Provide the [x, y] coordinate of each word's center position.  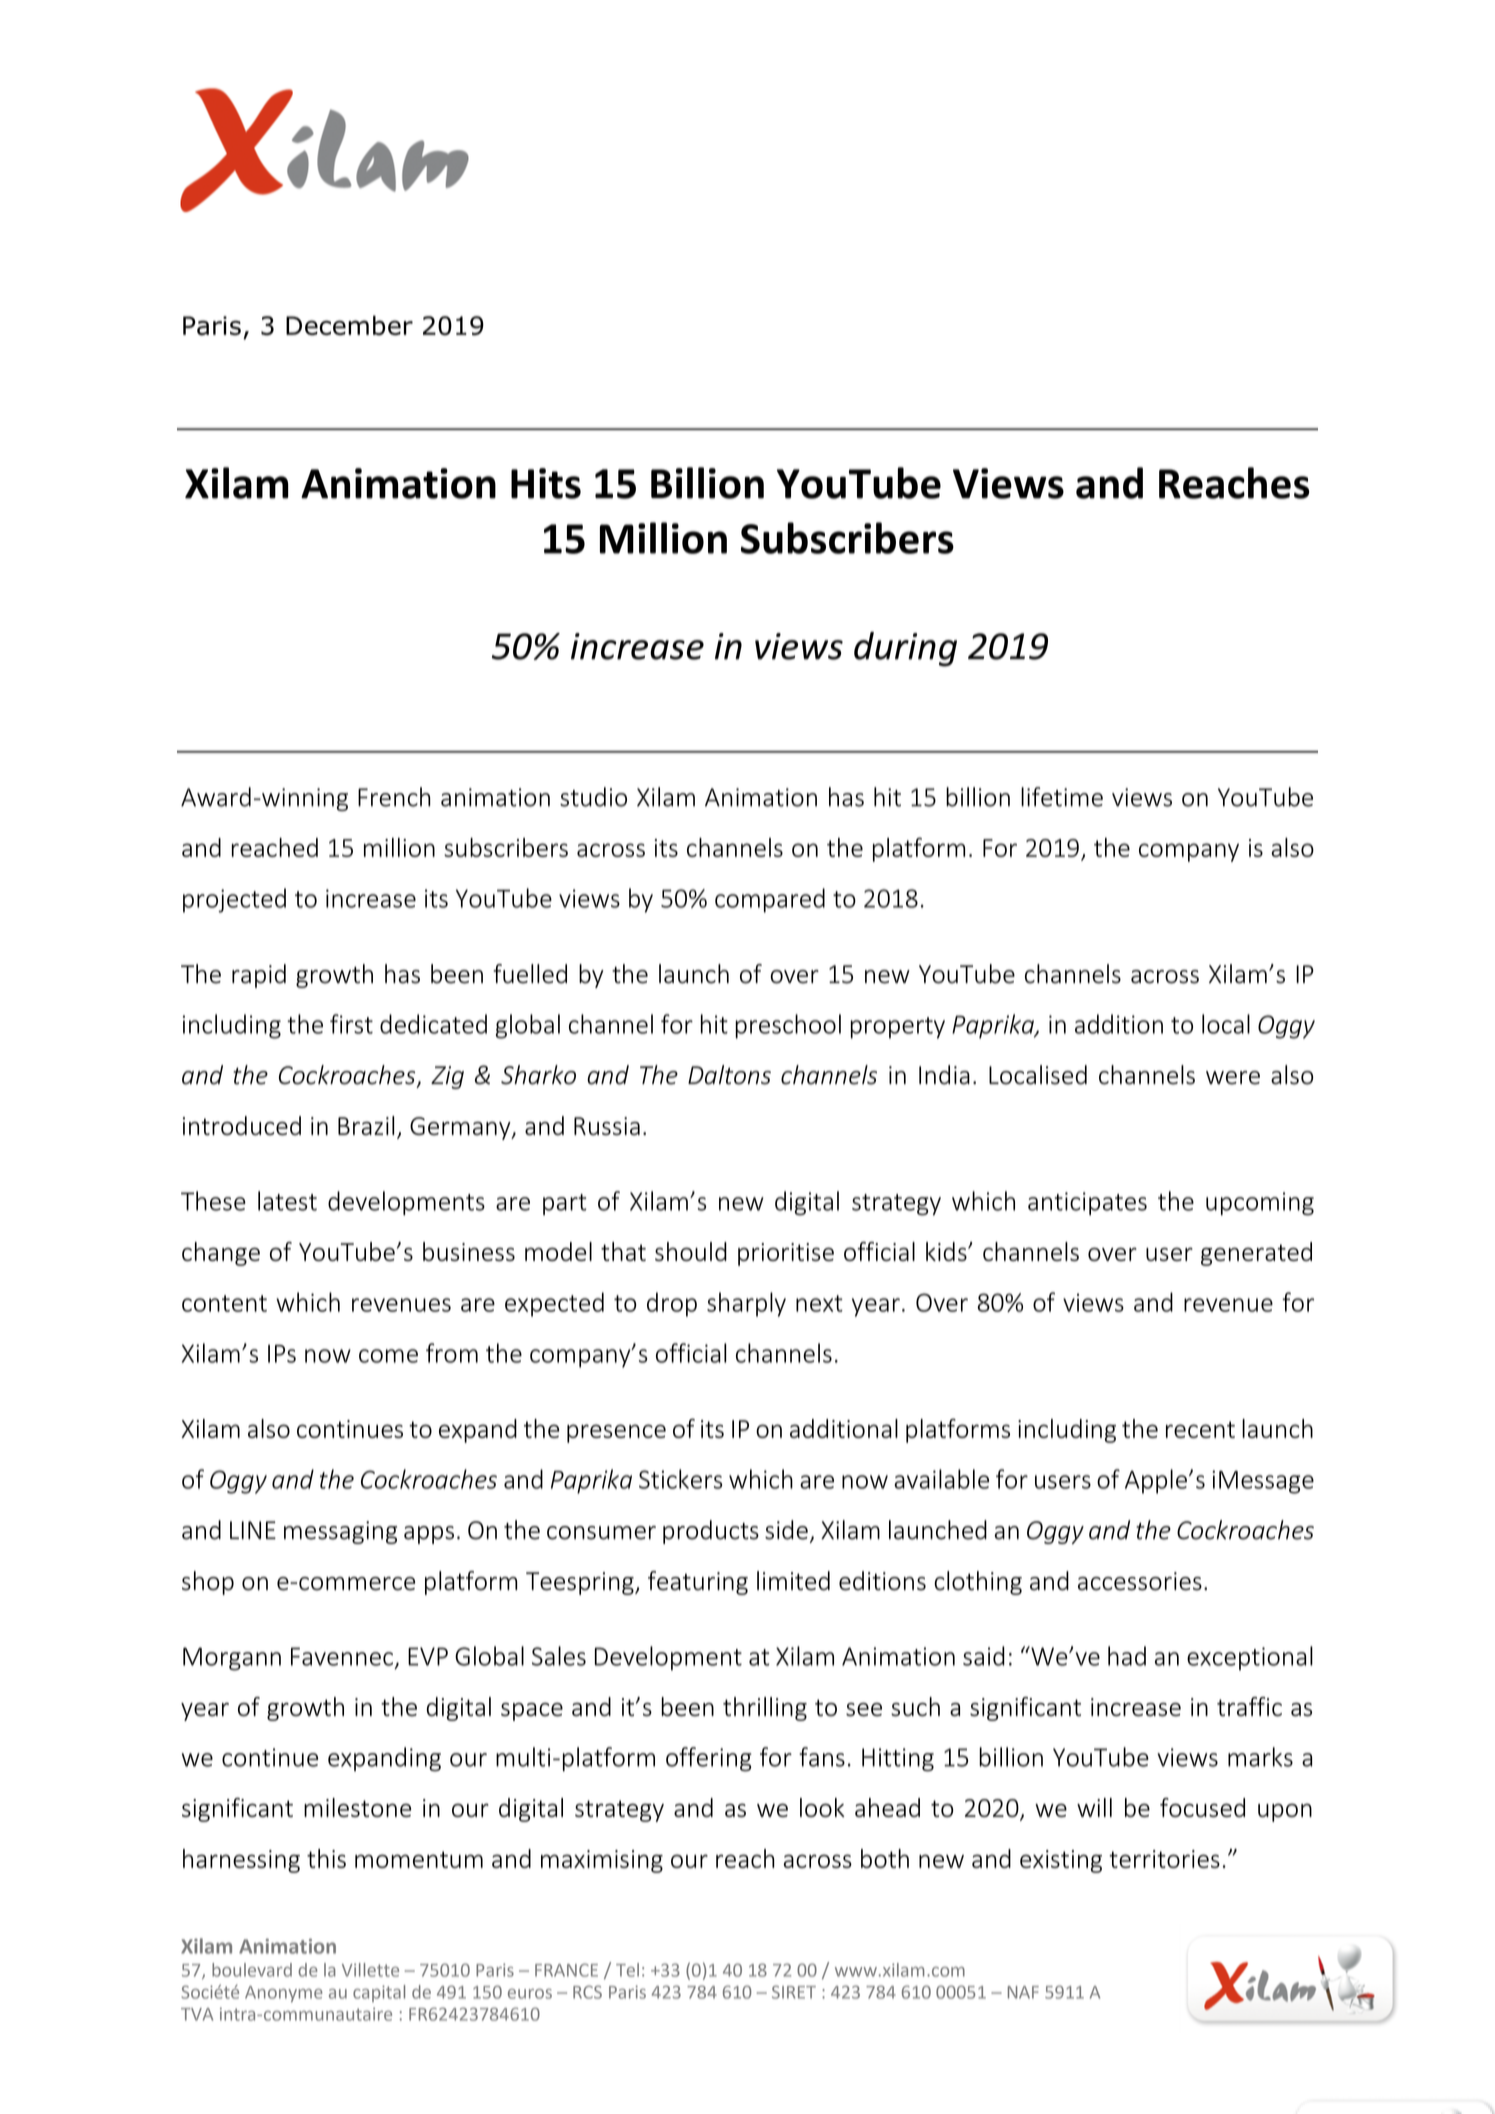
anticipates [1087, 1203]
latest [287, 1201]
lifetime [1062, 797]
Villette [370, 1970]
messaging [340, 1532]
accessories [1140, 1581]
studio [593, 797]
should [691, 1251]
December [349, 325]
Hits [546, 483]
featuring [698, 1583]
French [394, 797]
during [905, 649]
